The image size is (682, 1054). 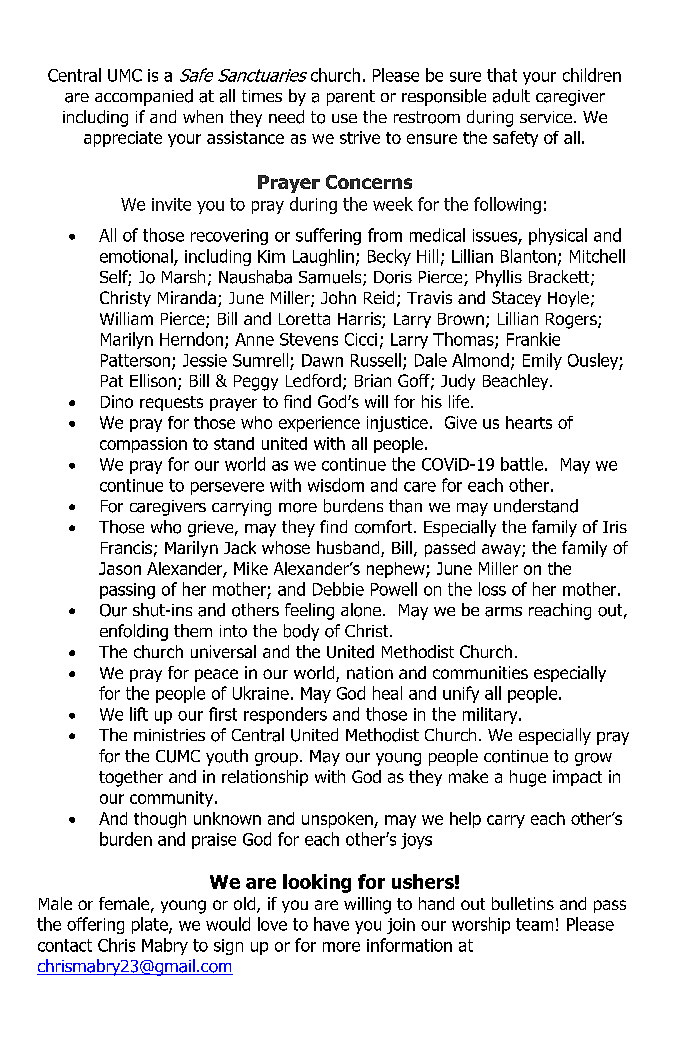 What do you see at coordinates (151, 925) in the screenshot?
I see `plate` at bounding box center [151, 925].
